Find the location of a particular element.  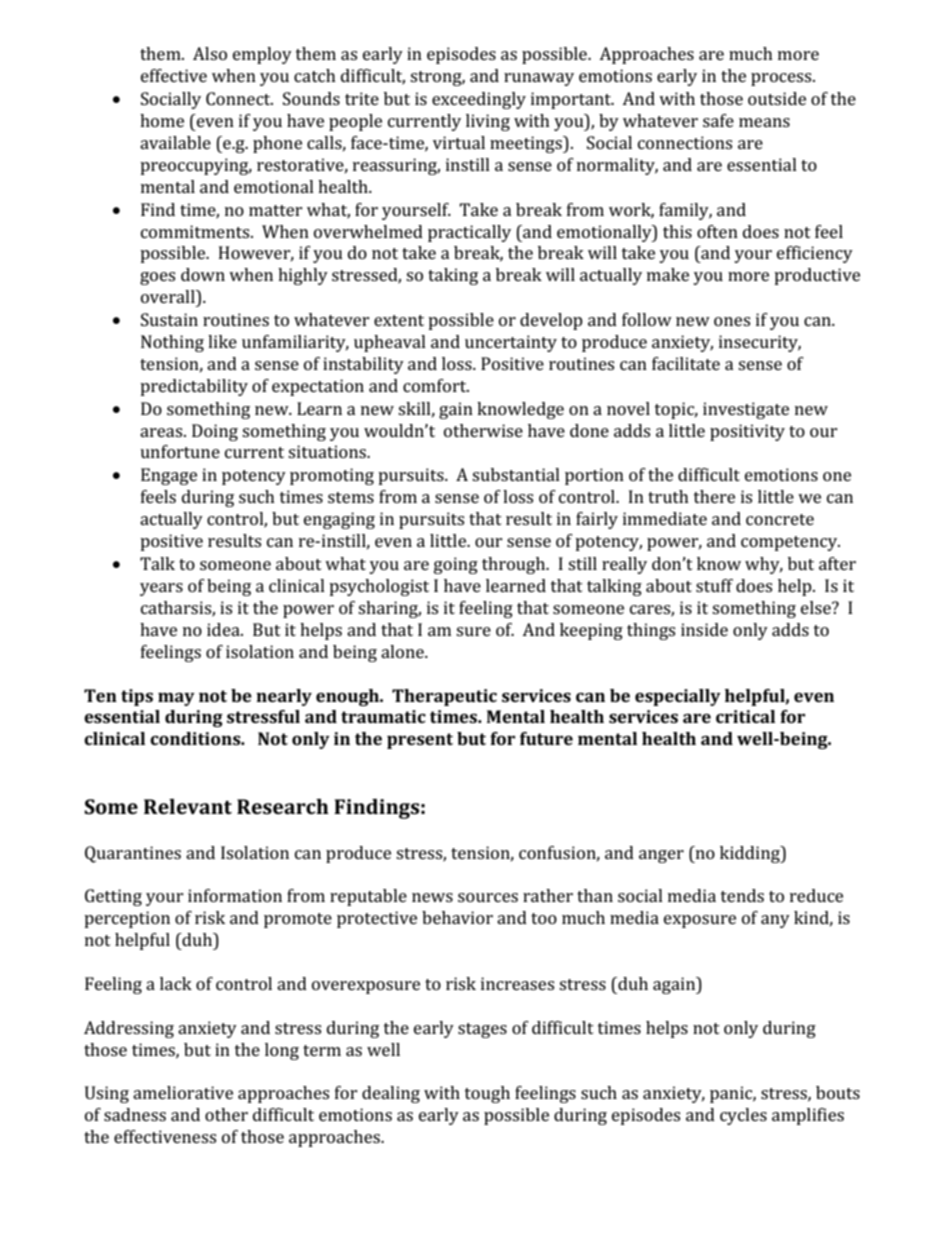

cycles is located at coordinates (743, 1116).
